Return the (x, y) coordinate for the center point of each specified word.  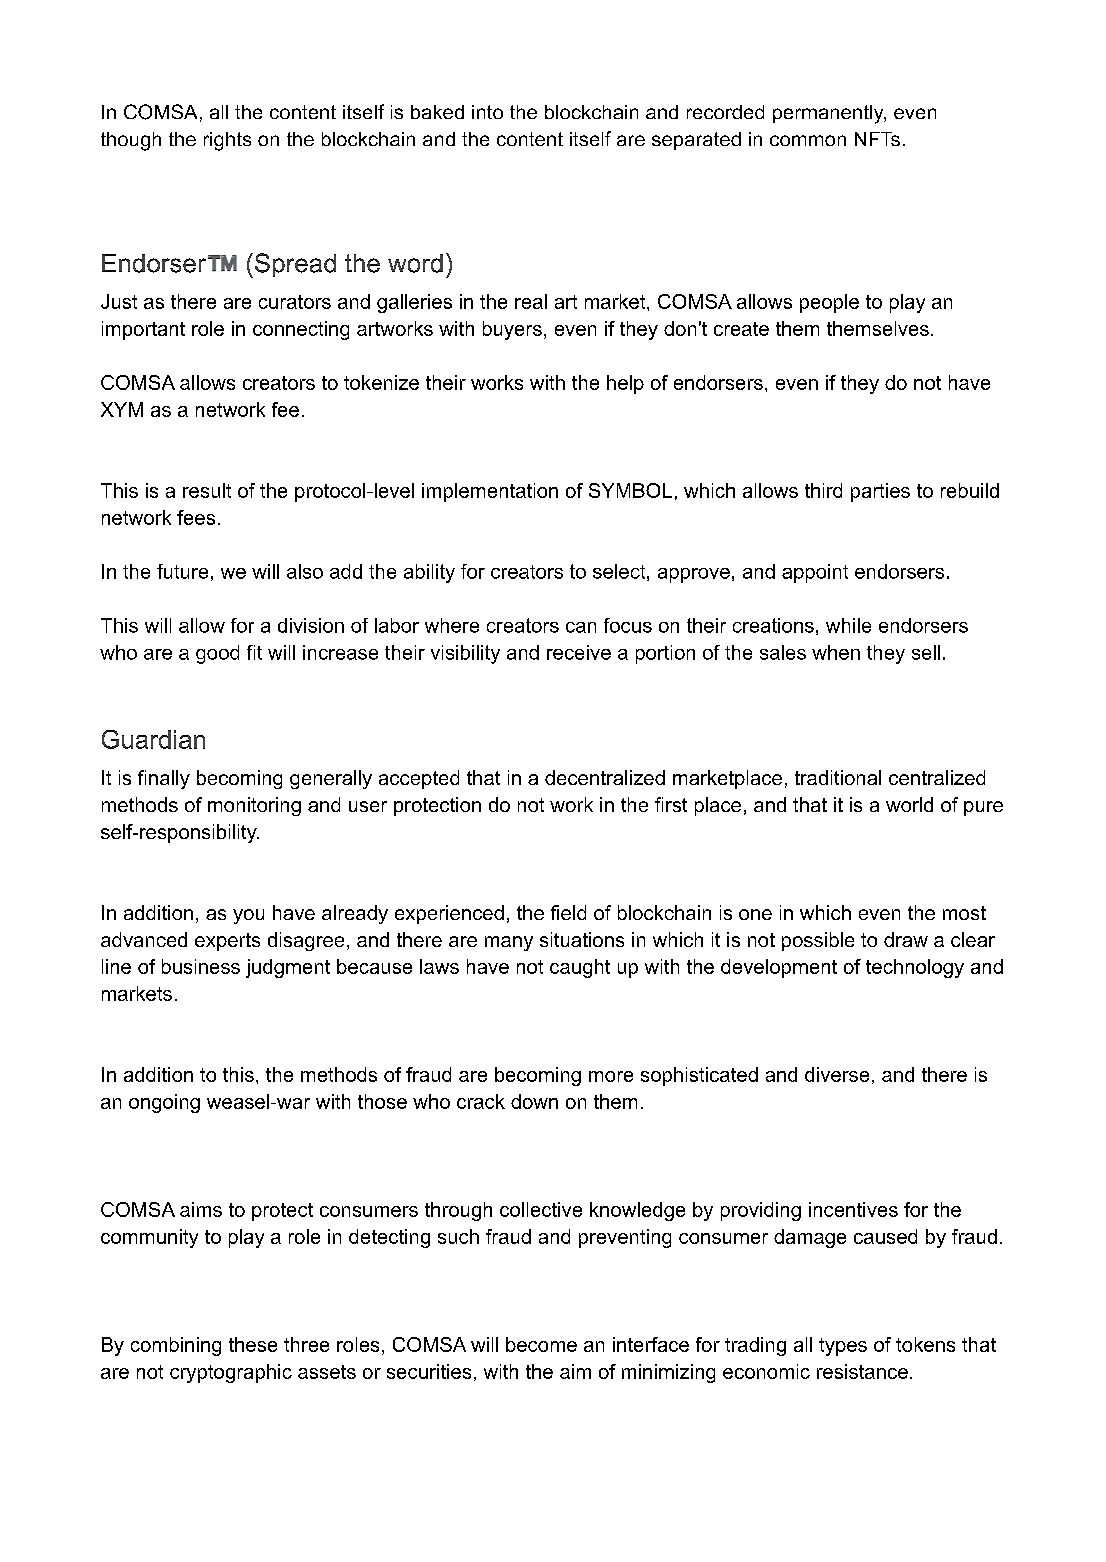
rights (227, 141)
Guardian (153, 739)
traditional (838, 777)
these (253, 1344)
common (808, 140)
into (487, 112)
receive (579, 652)
